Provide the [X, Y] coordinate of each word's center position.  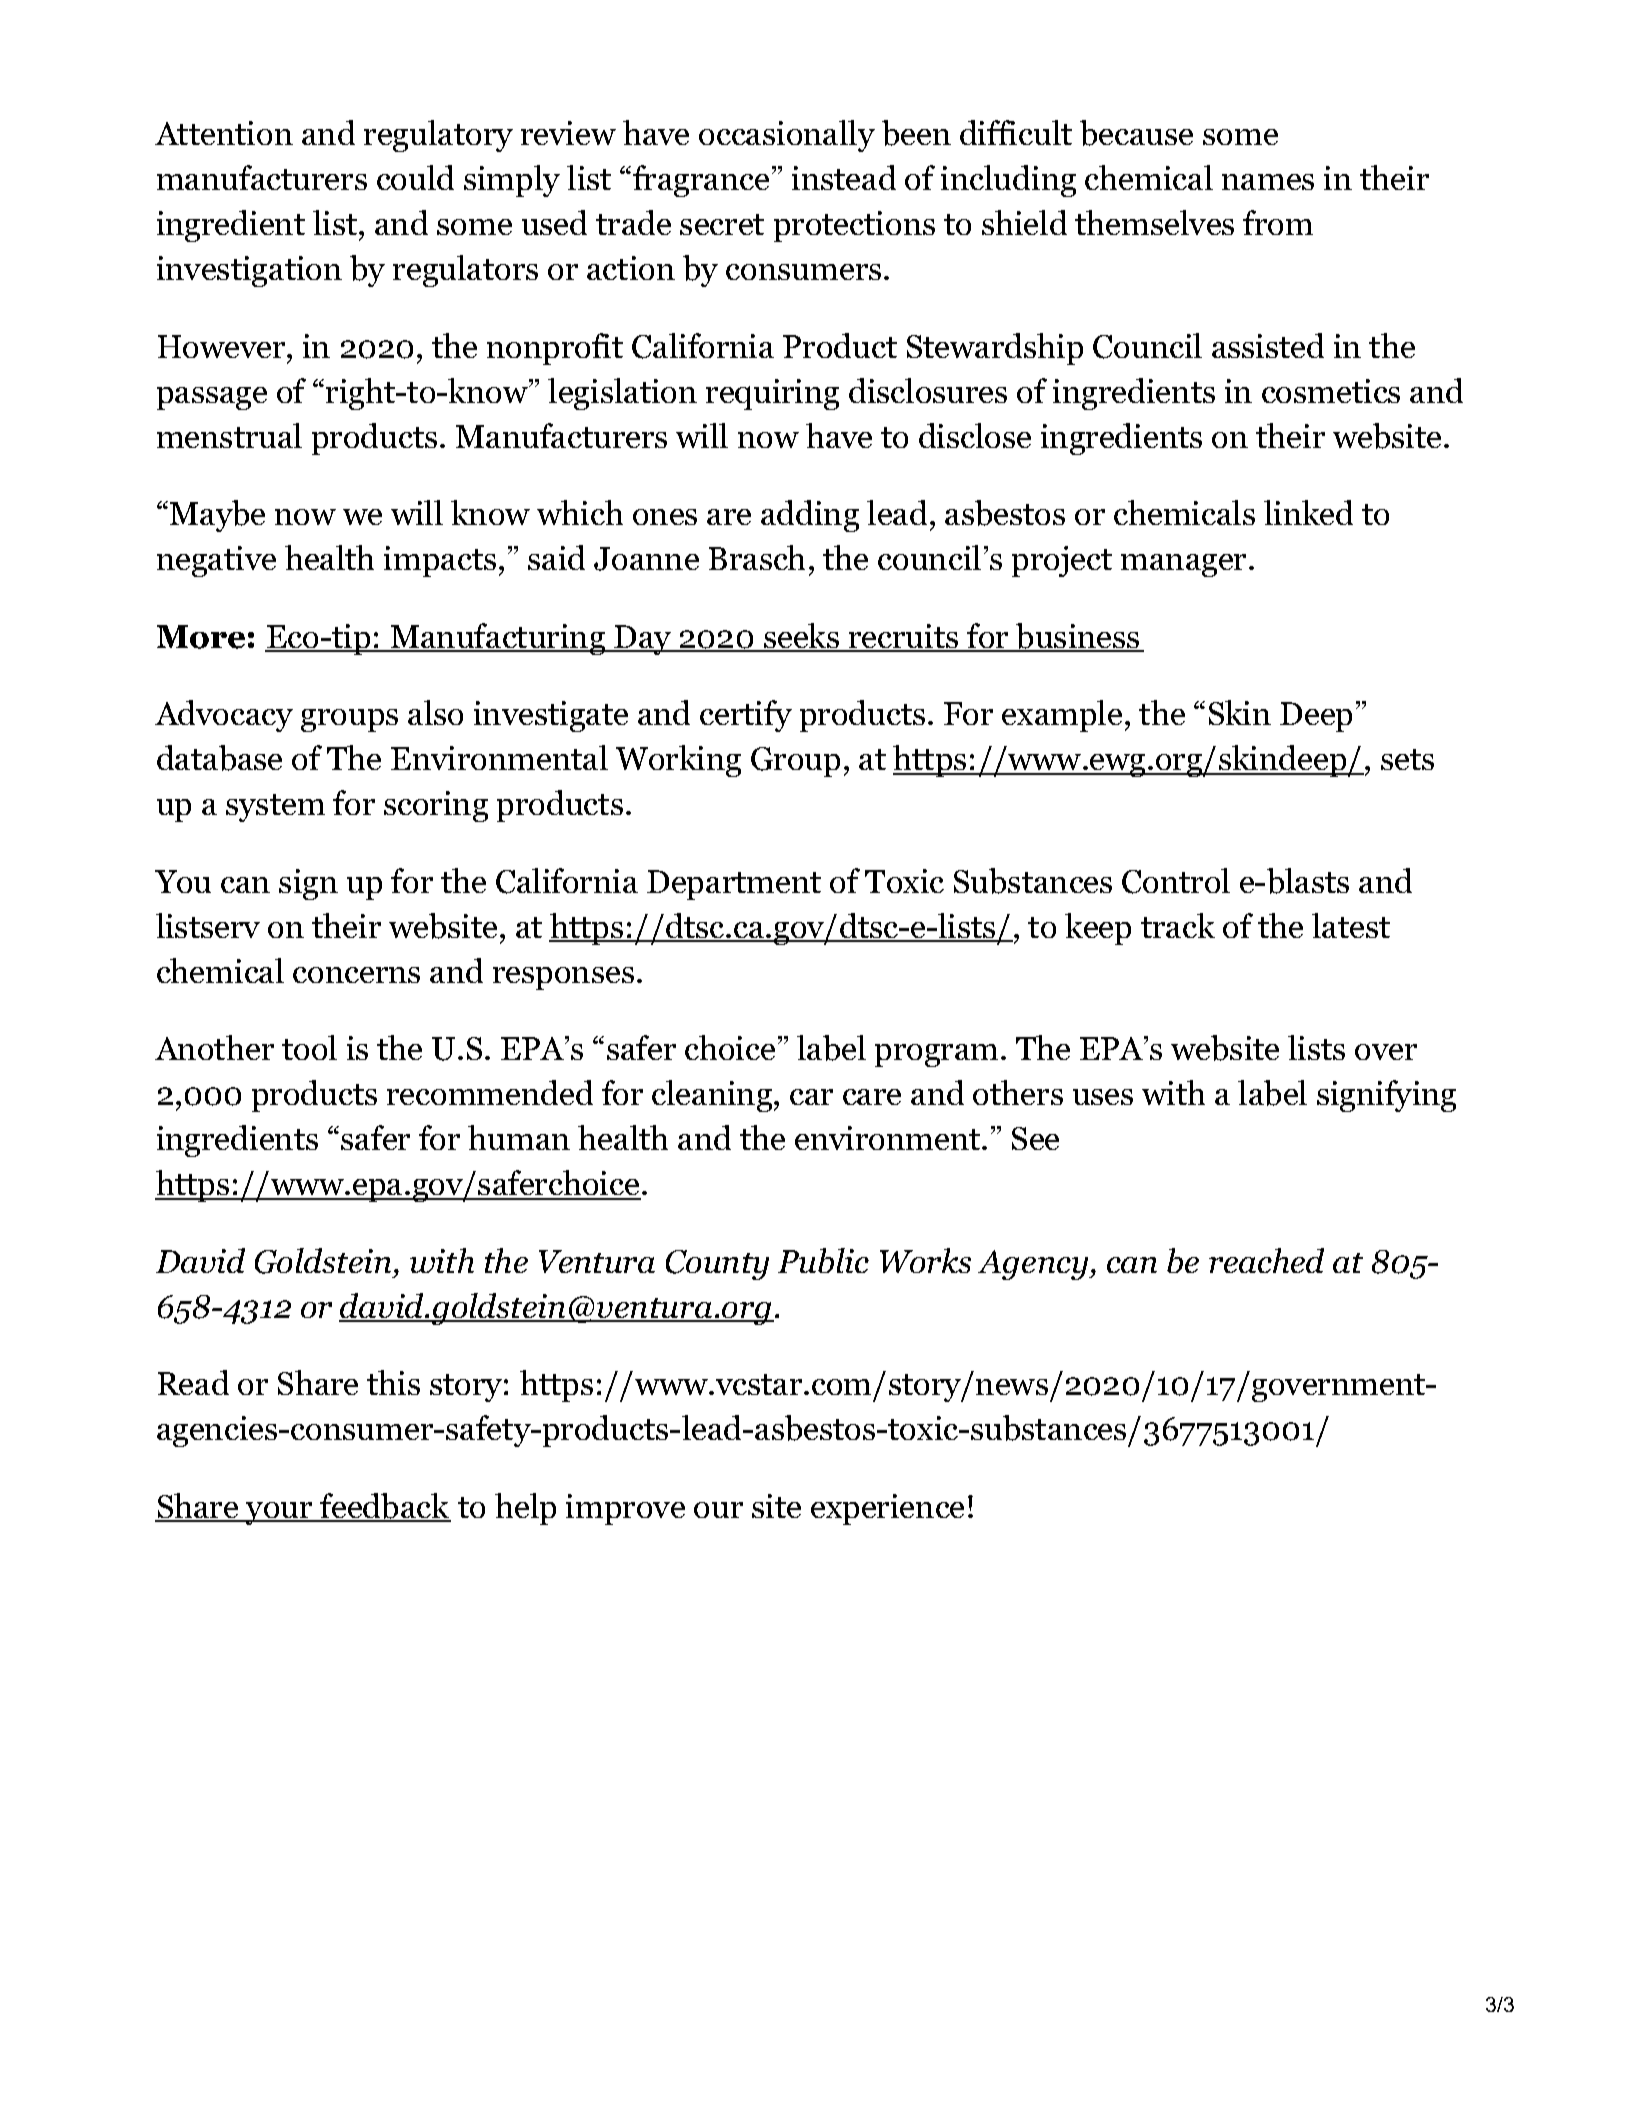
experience [887, 1509]
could [415, 177]
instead [844, 177]
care [872, 1097]
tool [309, 1047]
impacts [440, 561]
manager [1185, 565]
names [1268, 182]
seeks [802, 637]
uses [1103, 1097]
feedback [385, 1507]
